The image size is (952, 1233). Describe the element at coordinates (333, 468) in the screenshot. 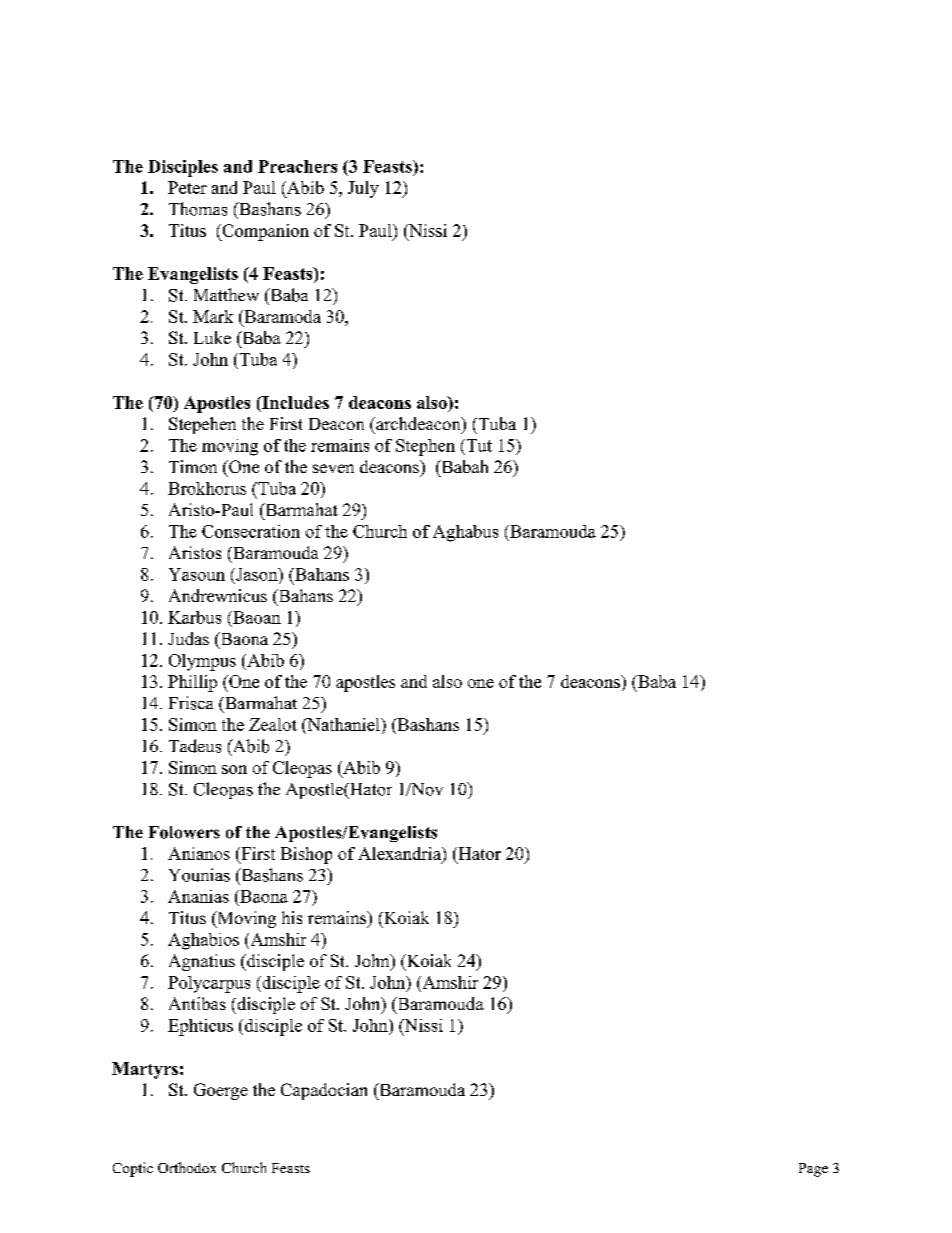

I see `seven` at that location.
